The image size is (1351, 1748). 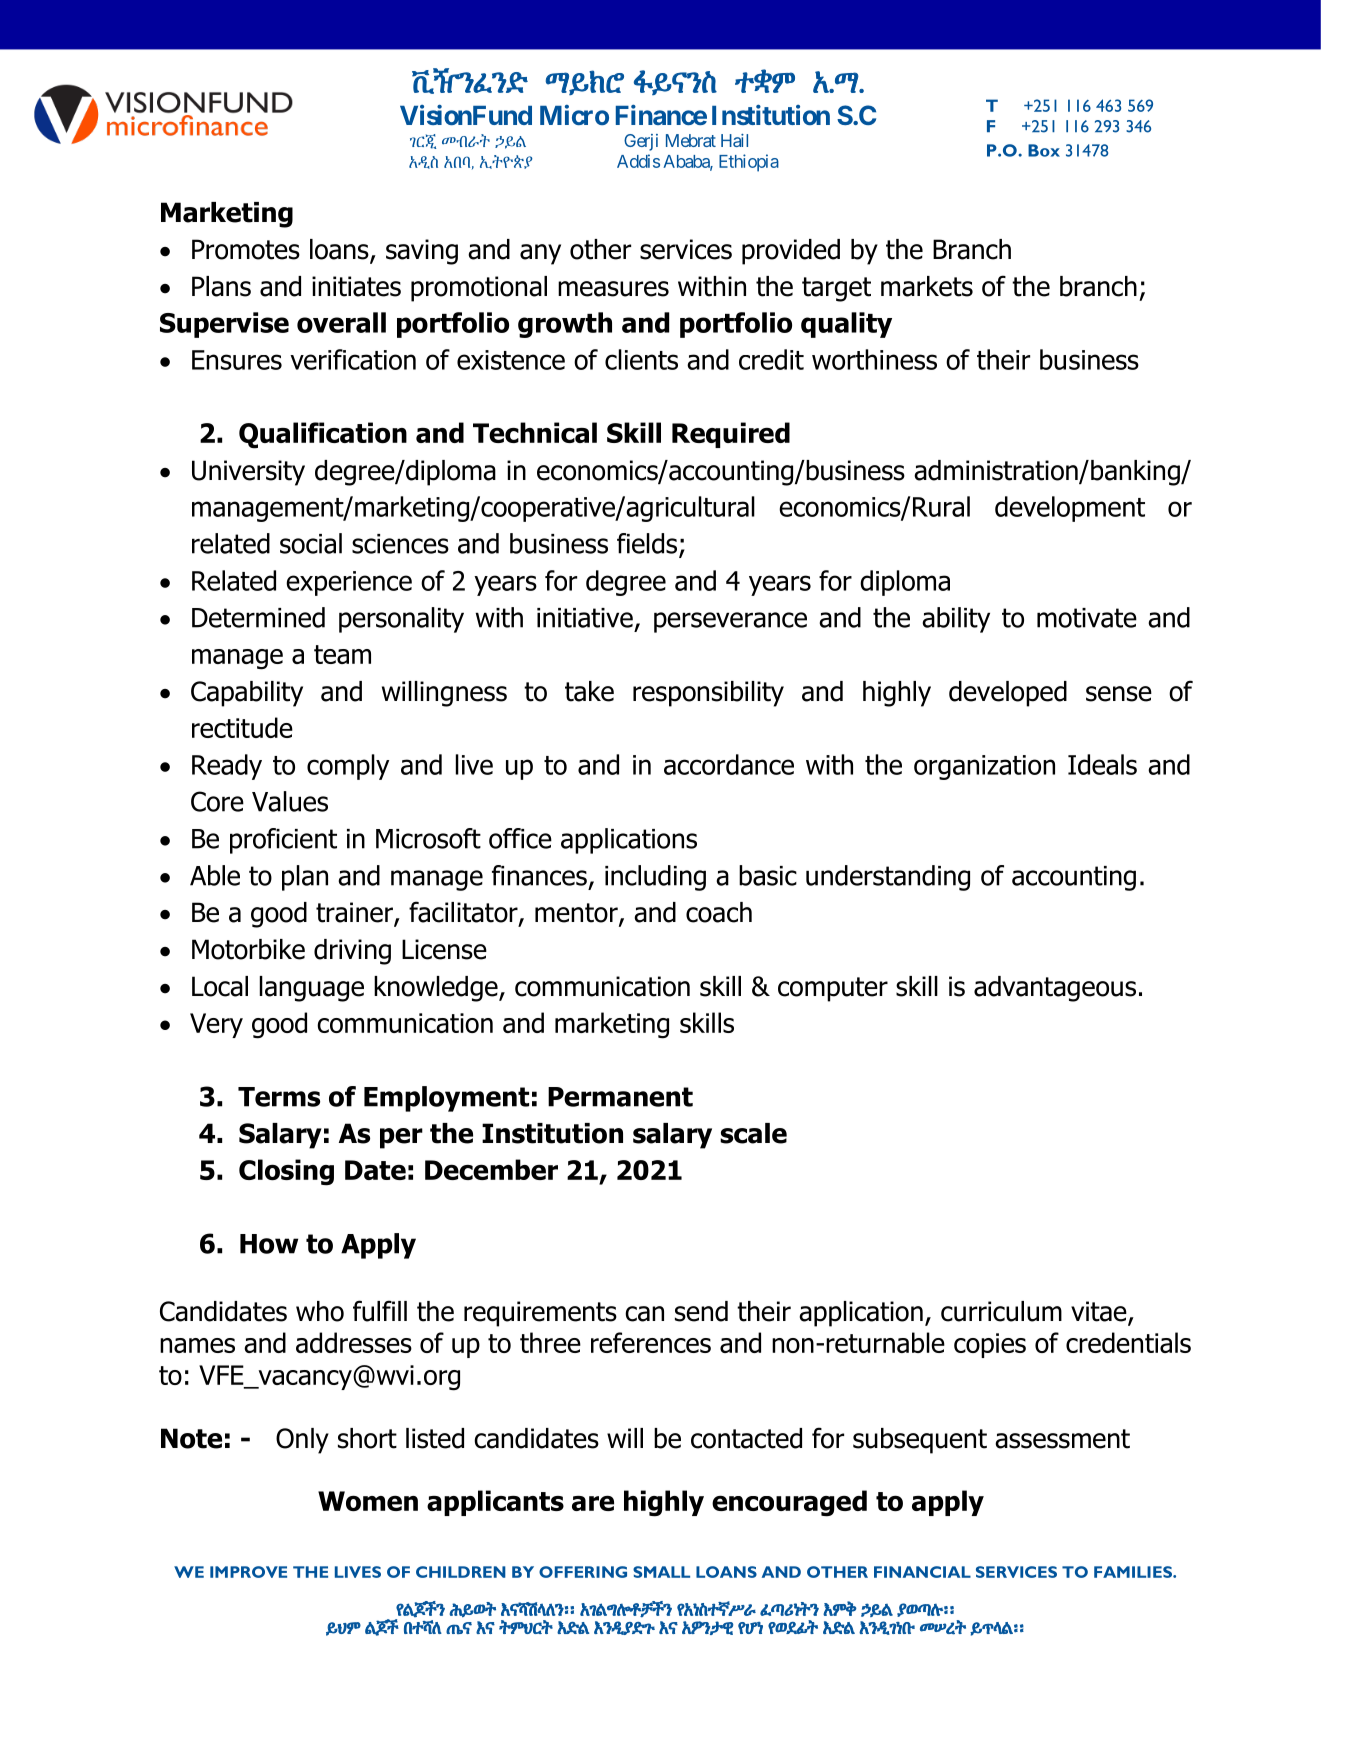 What do you see at coordinates (620, 1097) in the image?
I see `Permanent` at bounding box center [620, 1097].
